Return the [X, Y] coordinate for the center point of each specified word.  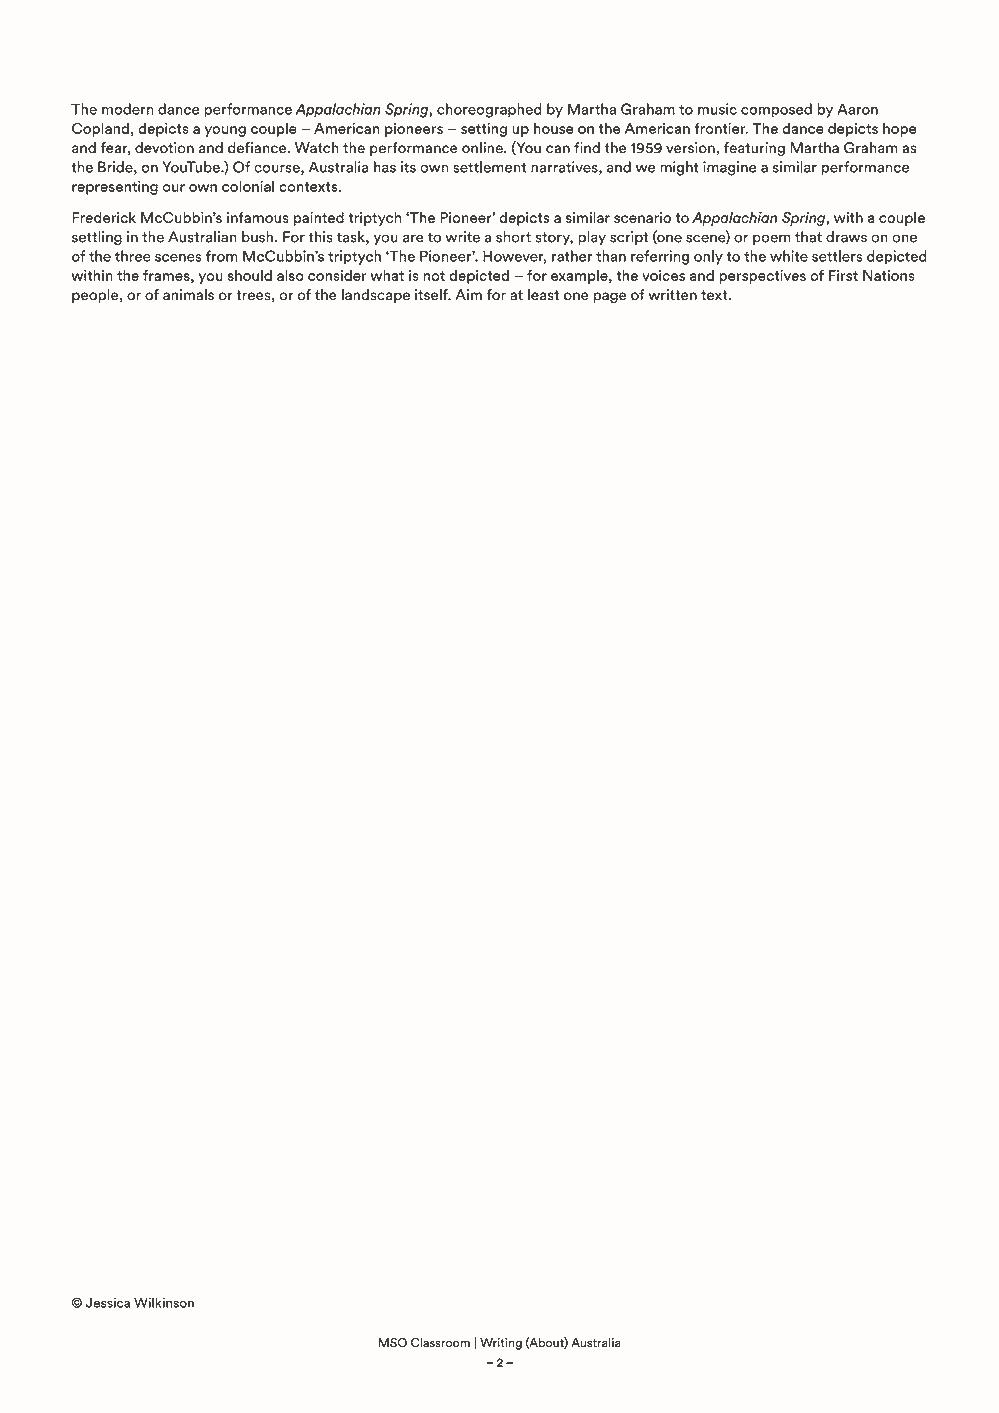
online [483, 148]
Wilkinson [164, 1302]
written [672, 295]
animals [188, 295]
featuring [754, 149]
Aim [468, 294]
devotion [164, 148]
